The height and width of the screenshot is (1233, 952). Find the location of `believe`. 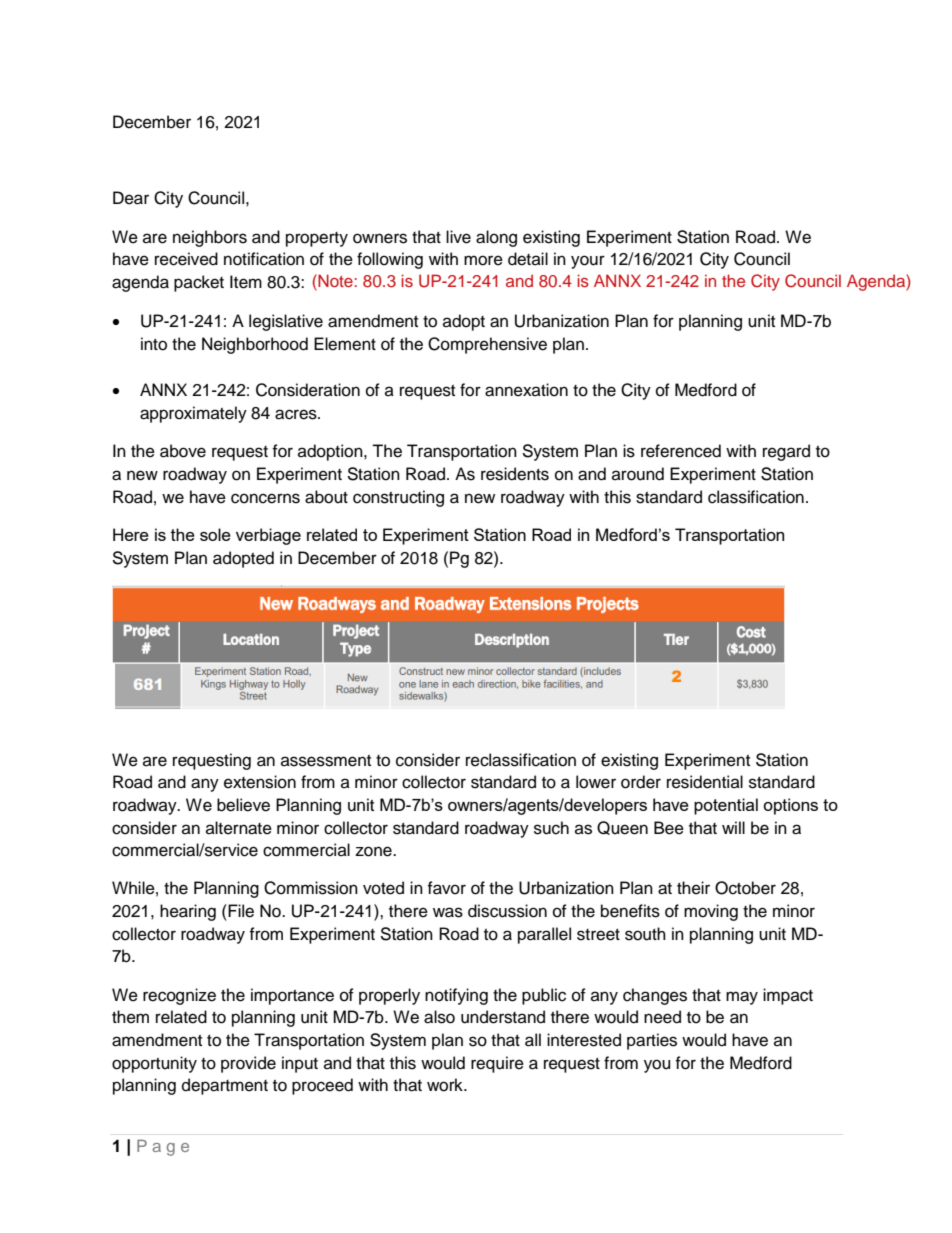

believe is located at coordinates (243, 805).
